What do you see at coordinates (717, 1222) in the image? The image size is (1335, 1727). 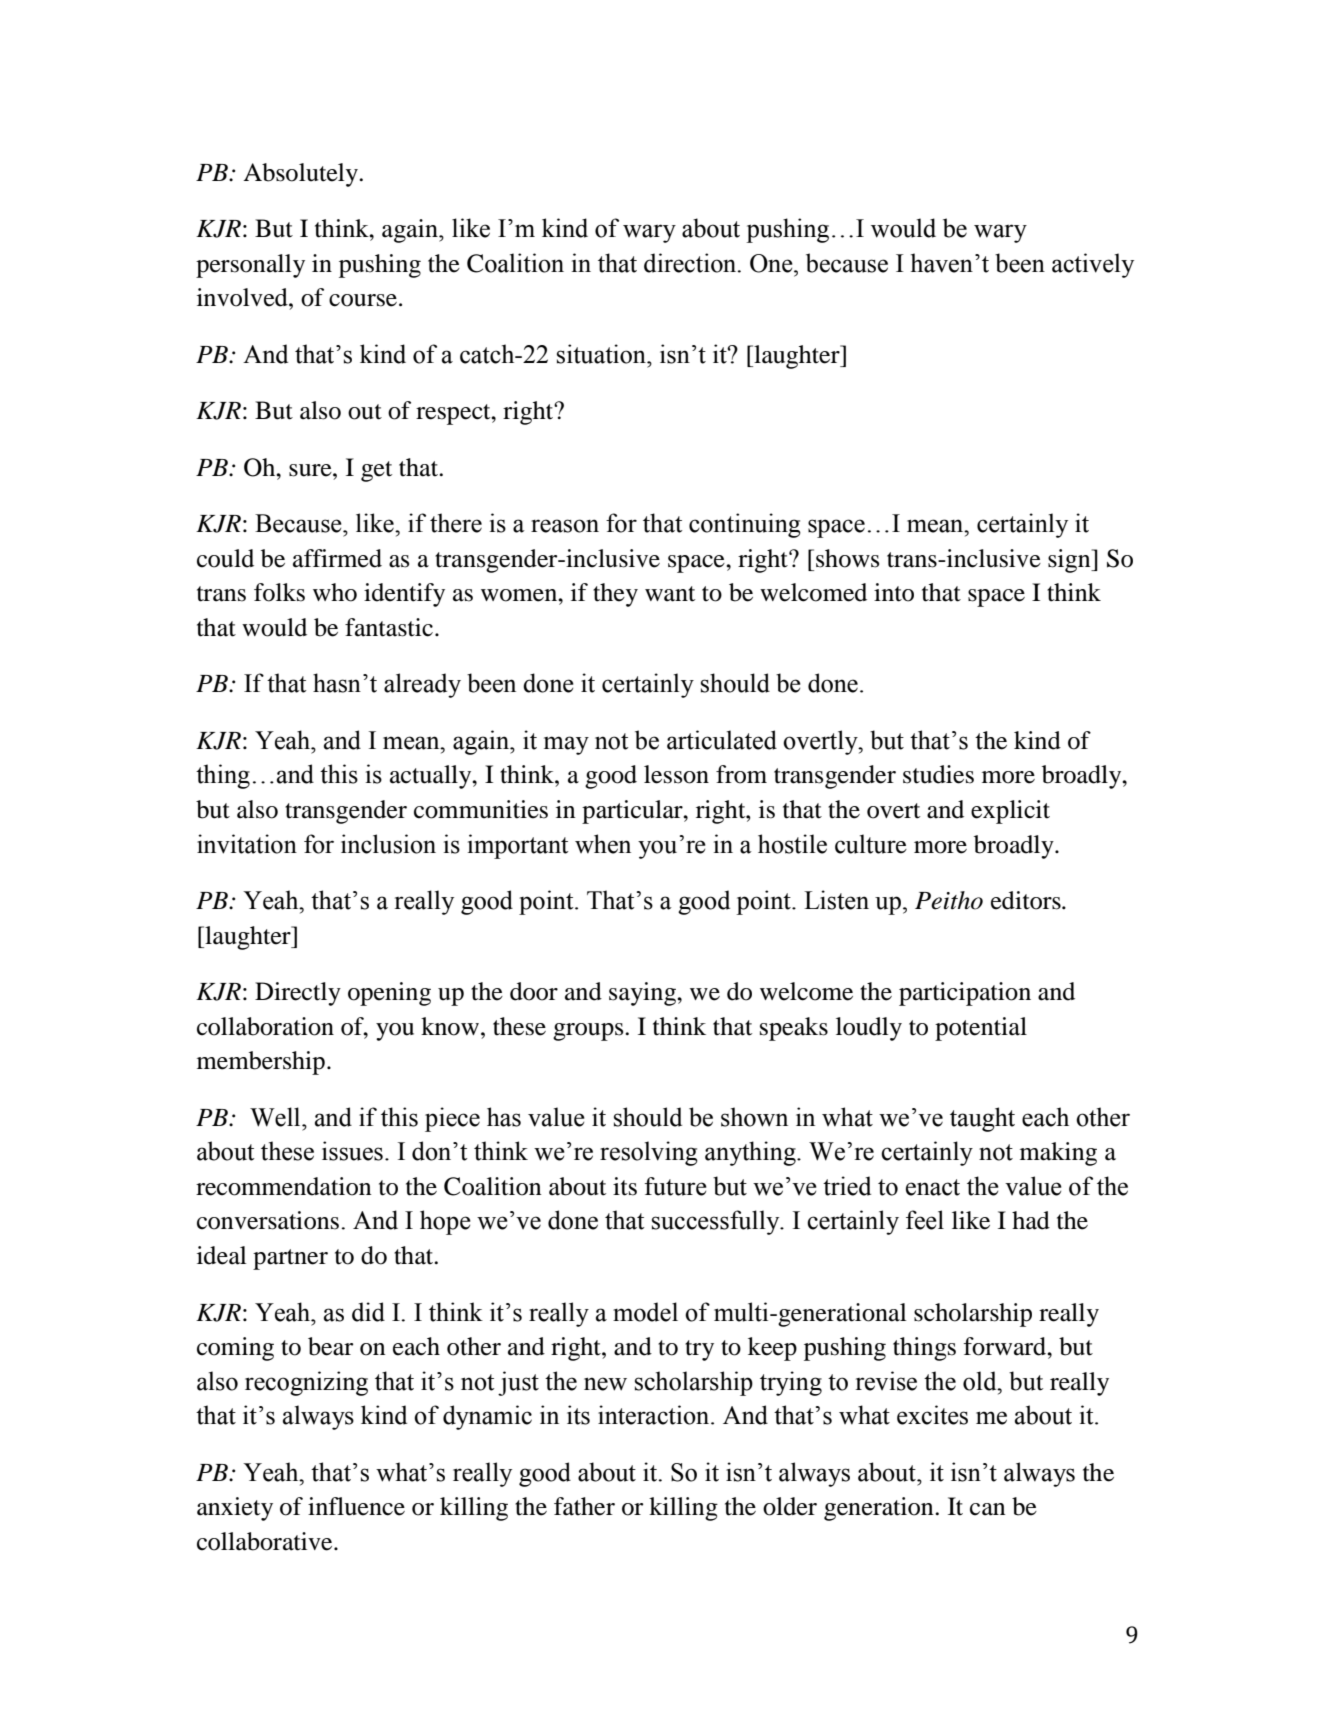 I see `successfully` at bounding box center [717, 1222].
